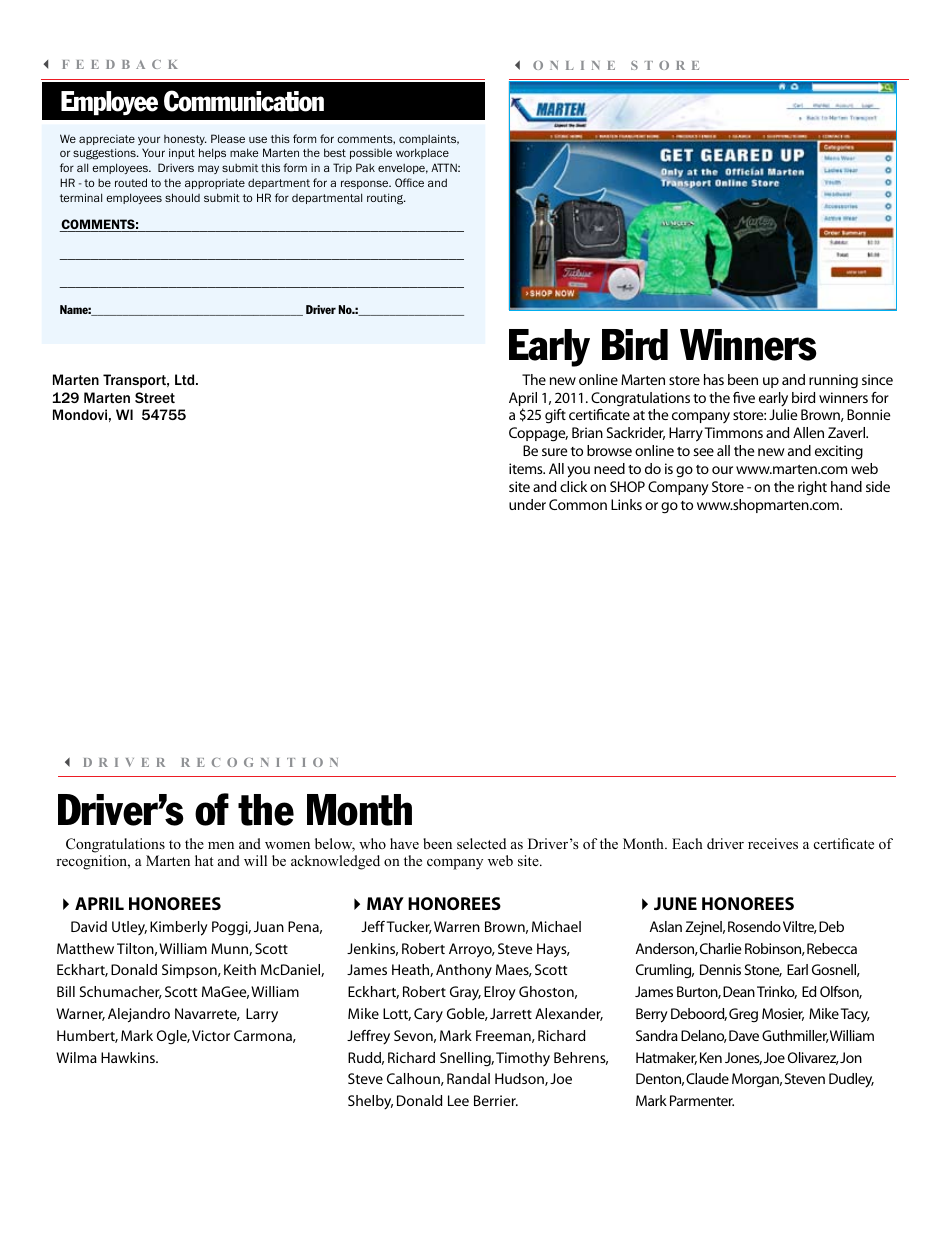 The width and height of the screenshot is (952, 1233). Describe the element at coordinates (555, 416) in the screenshot. I see `gift` at that location.
